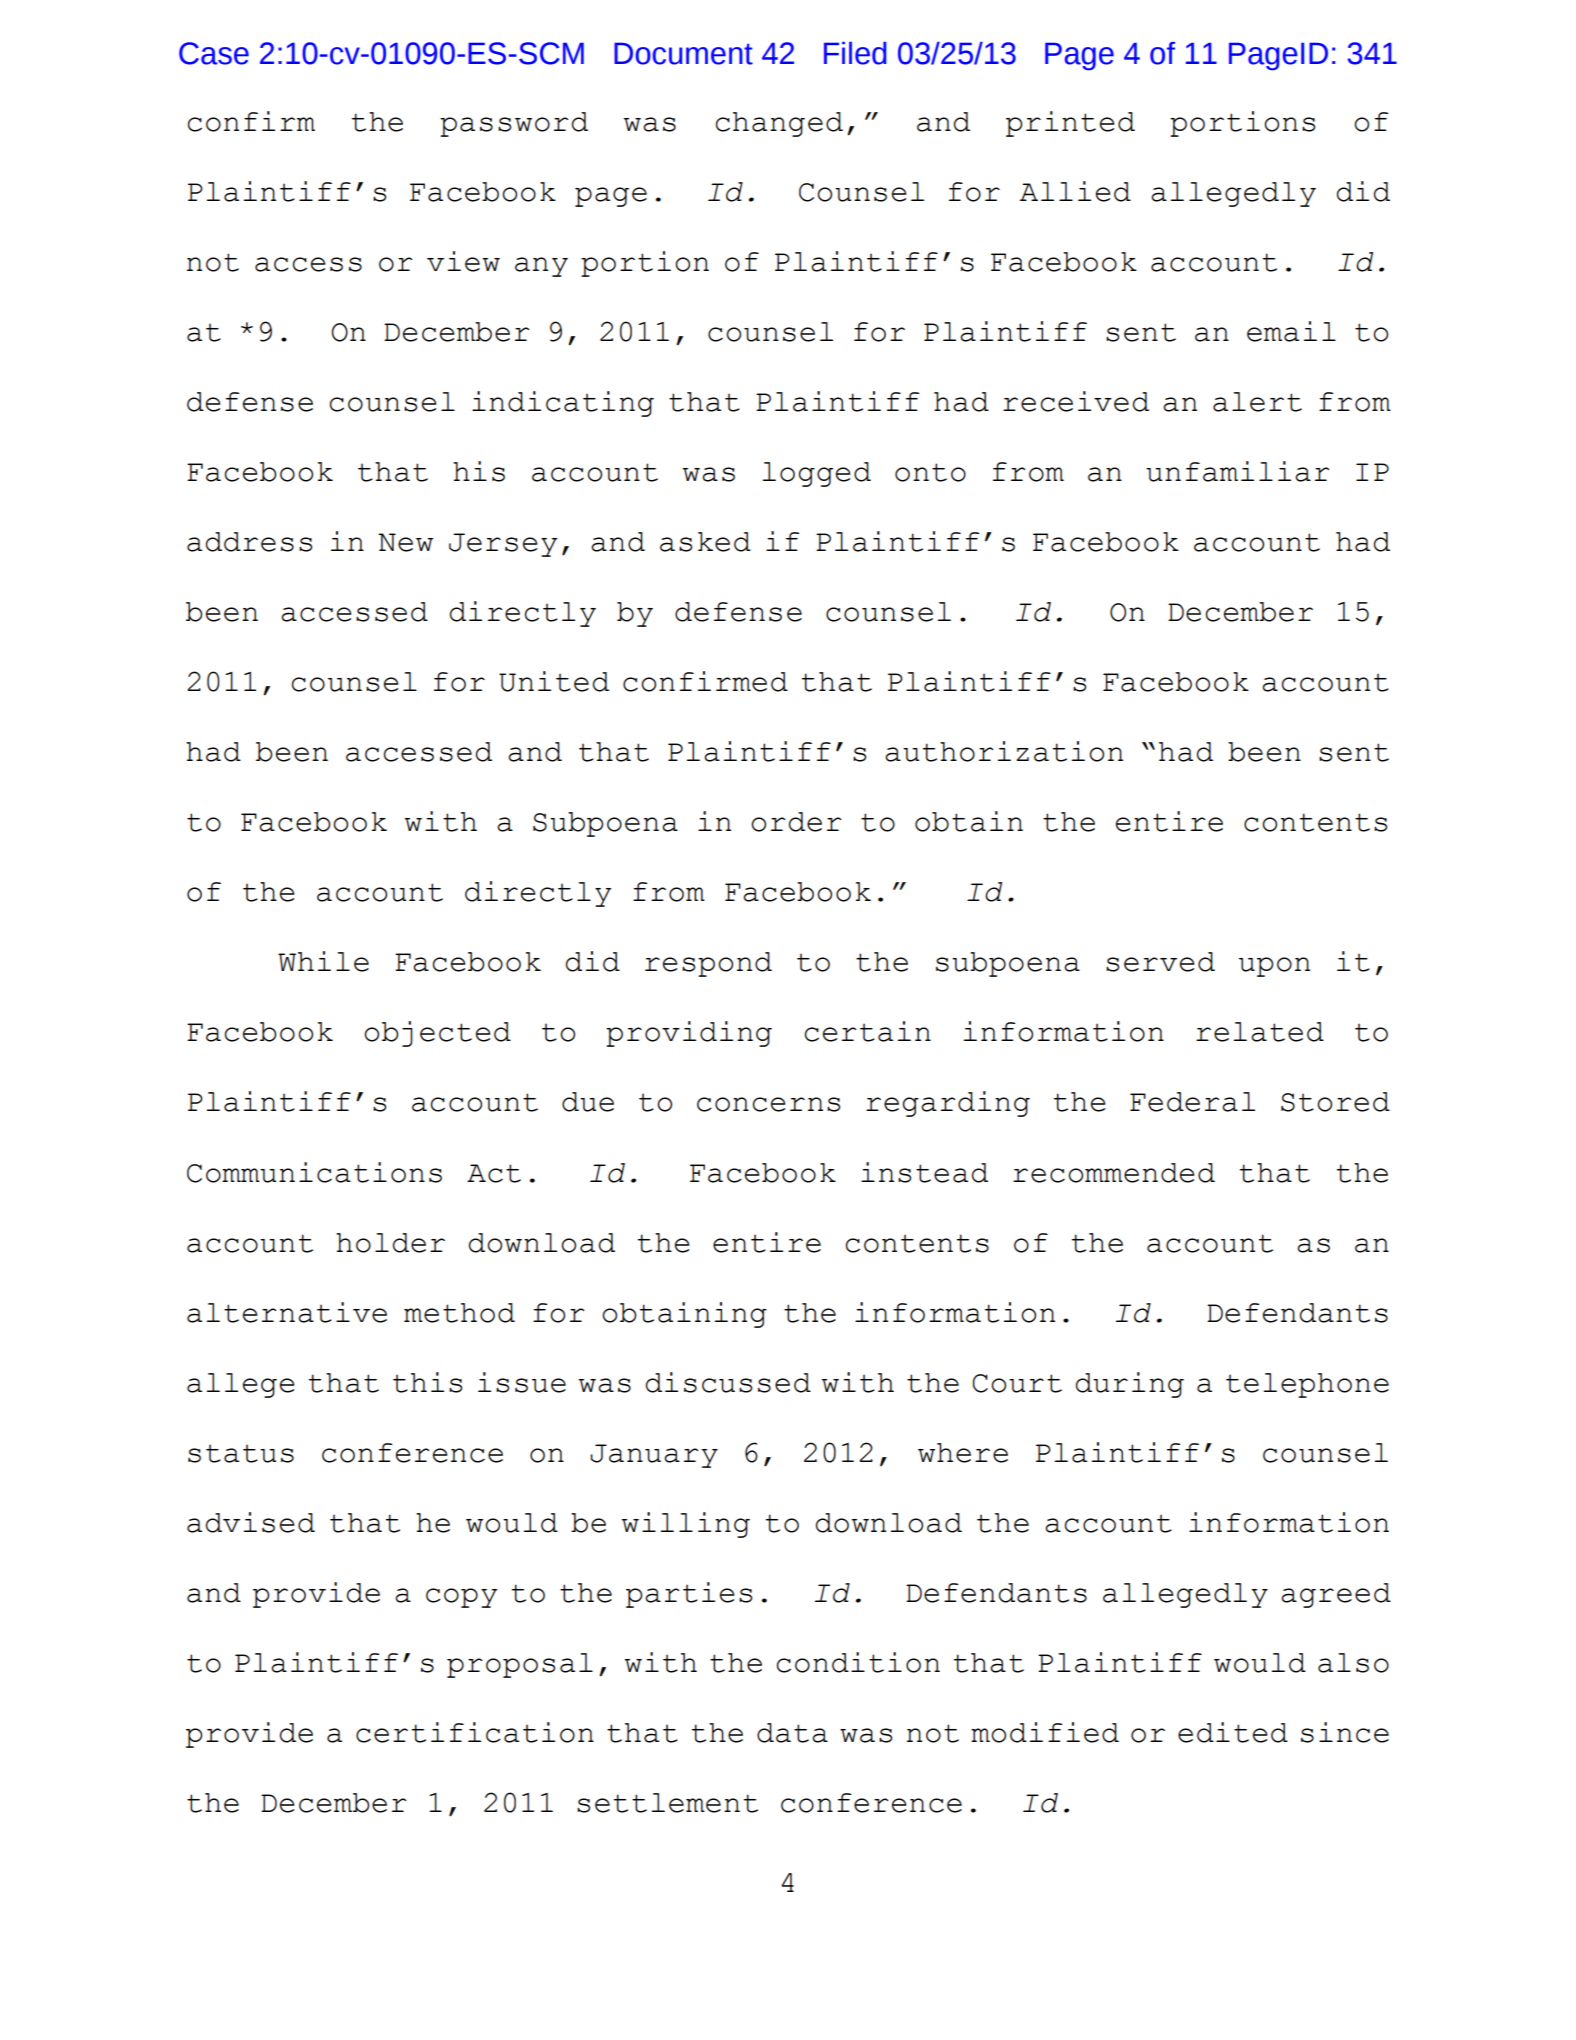 The width and height of the document is (1576, 2040). I want to click on printed, so click(1070, 124).
